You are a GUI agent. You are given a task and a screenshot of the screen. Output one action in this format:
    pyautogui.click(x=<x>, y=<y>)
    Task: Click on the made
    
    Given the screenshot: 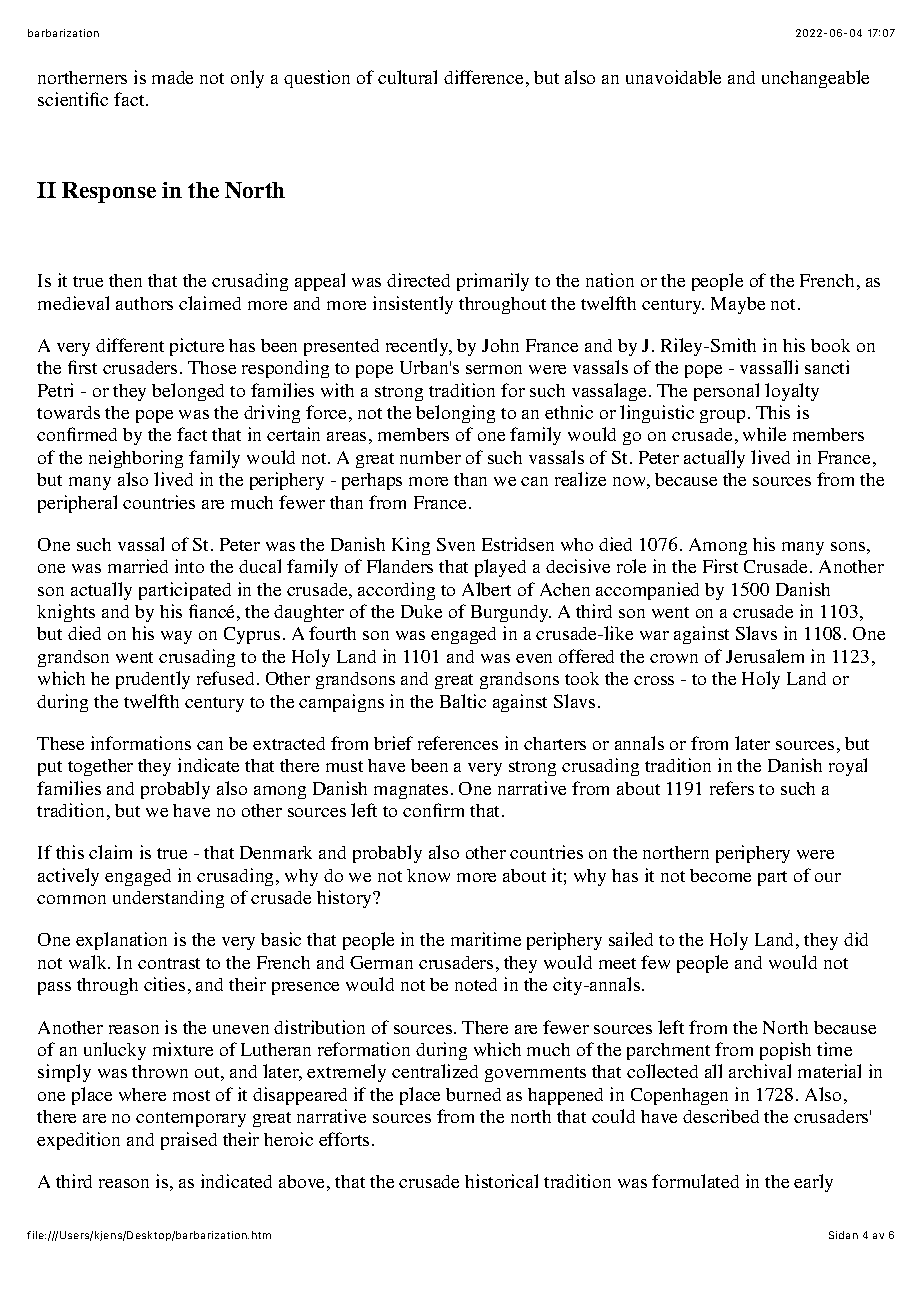 What is the action you would take?
    pyautogui.click(x=172, y=77)
